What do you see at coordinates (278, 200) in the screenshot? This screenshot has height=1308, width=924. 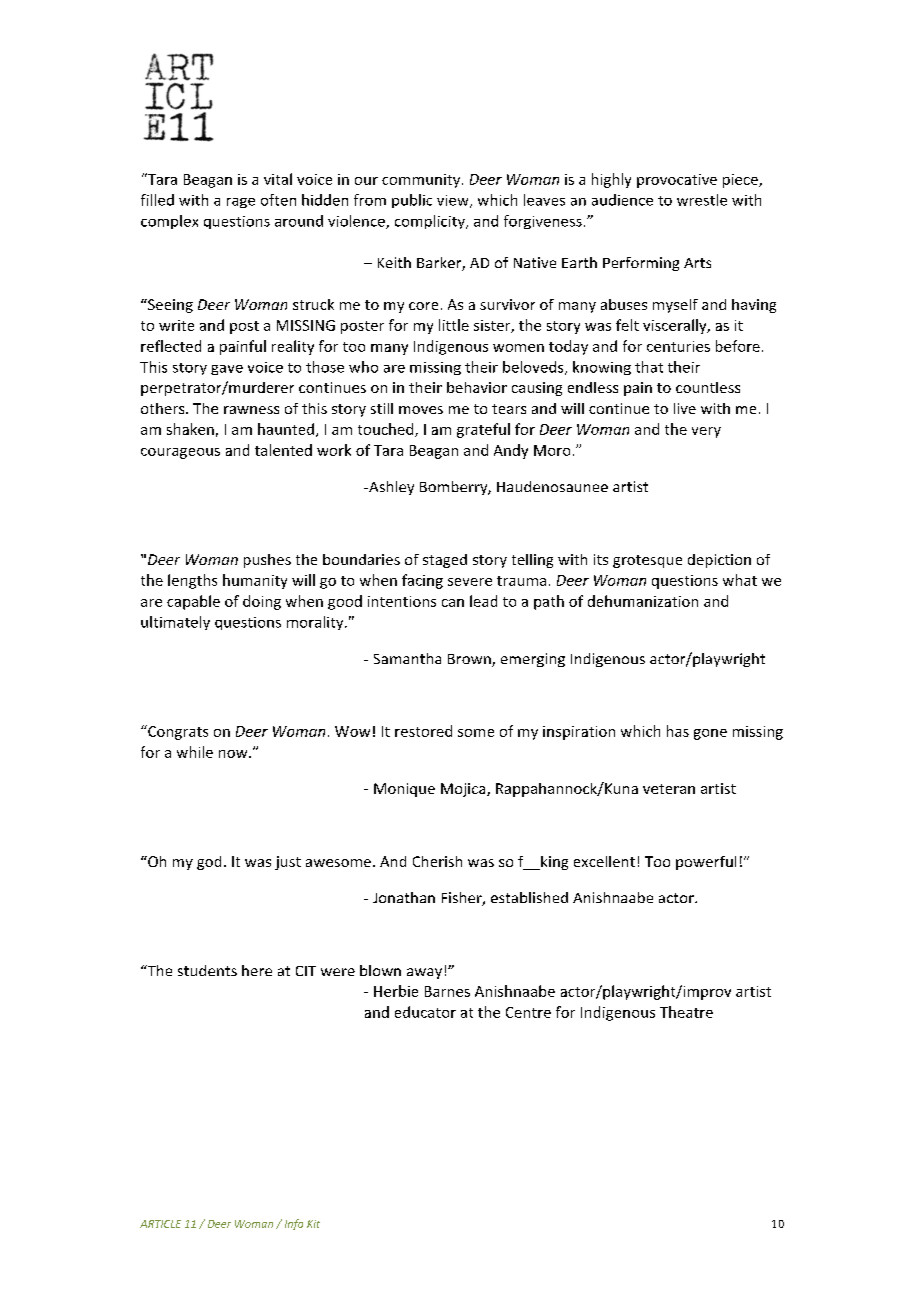 I see `often` at bounding box center [278, 200].
